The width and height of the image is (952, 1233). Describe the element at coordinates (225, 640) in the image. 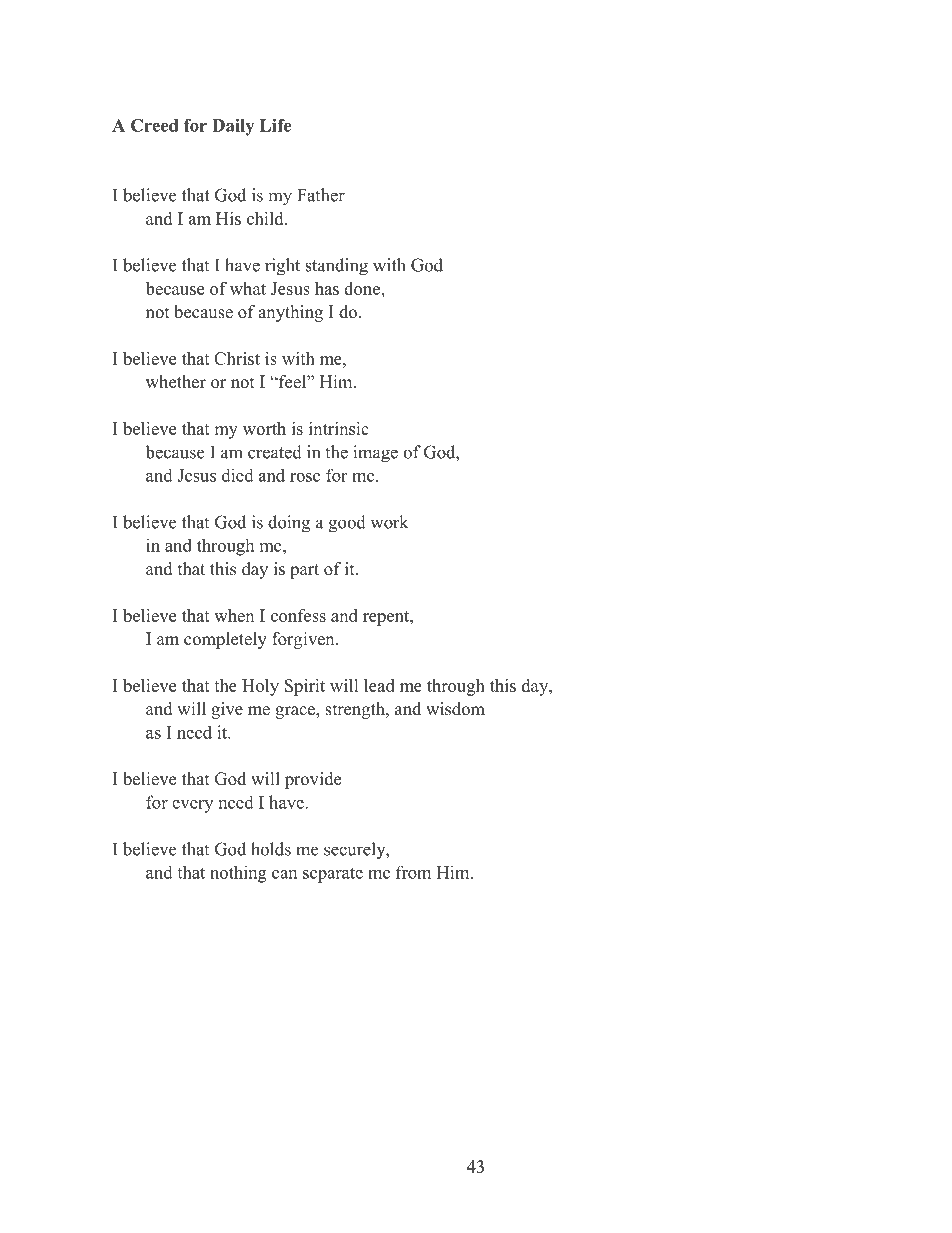

I see `completely` at that location.
